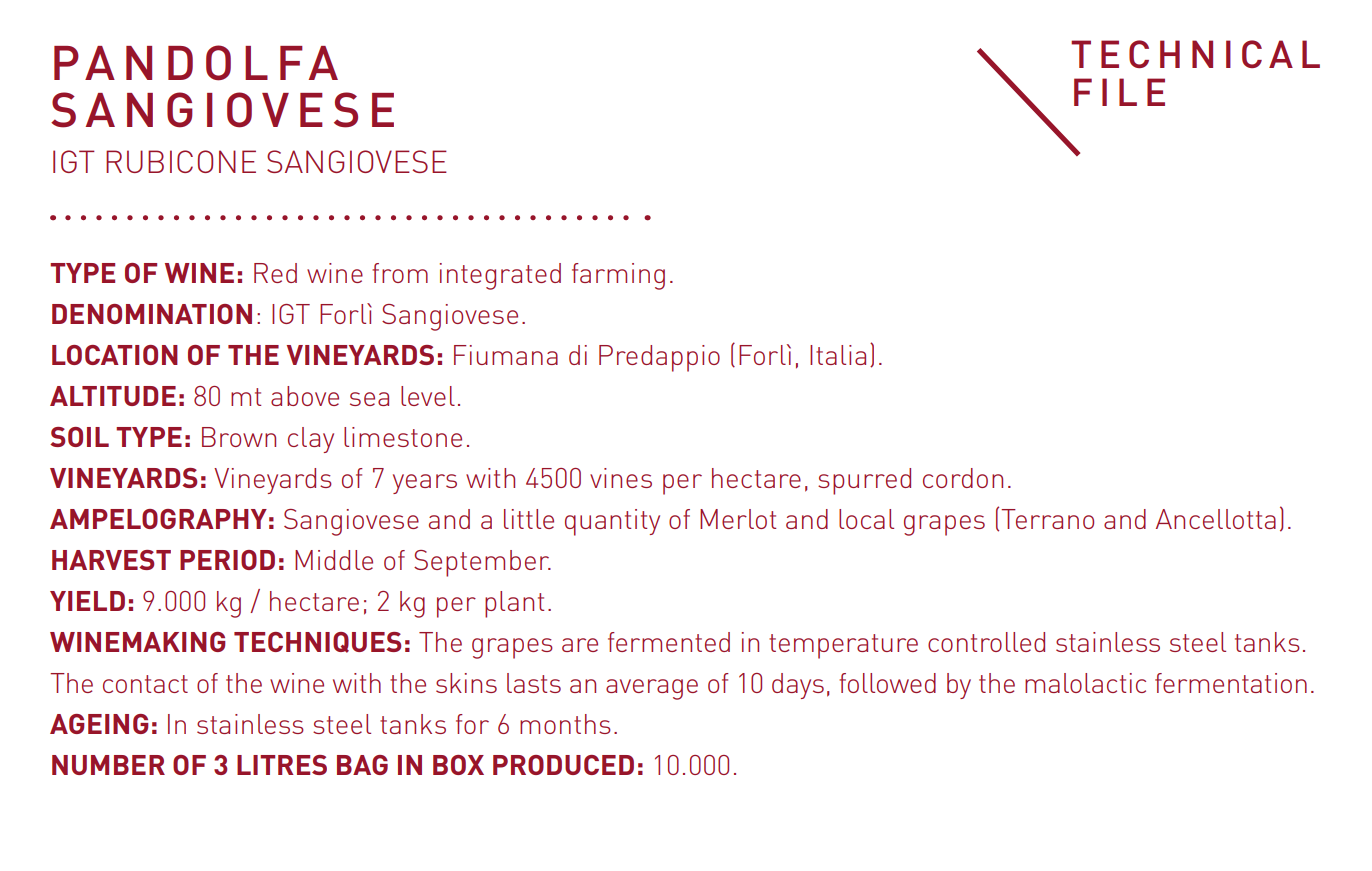  What do you see at coordinates (838, 355) in the document?
I see `Italia` at bounding box center [838, 355].
